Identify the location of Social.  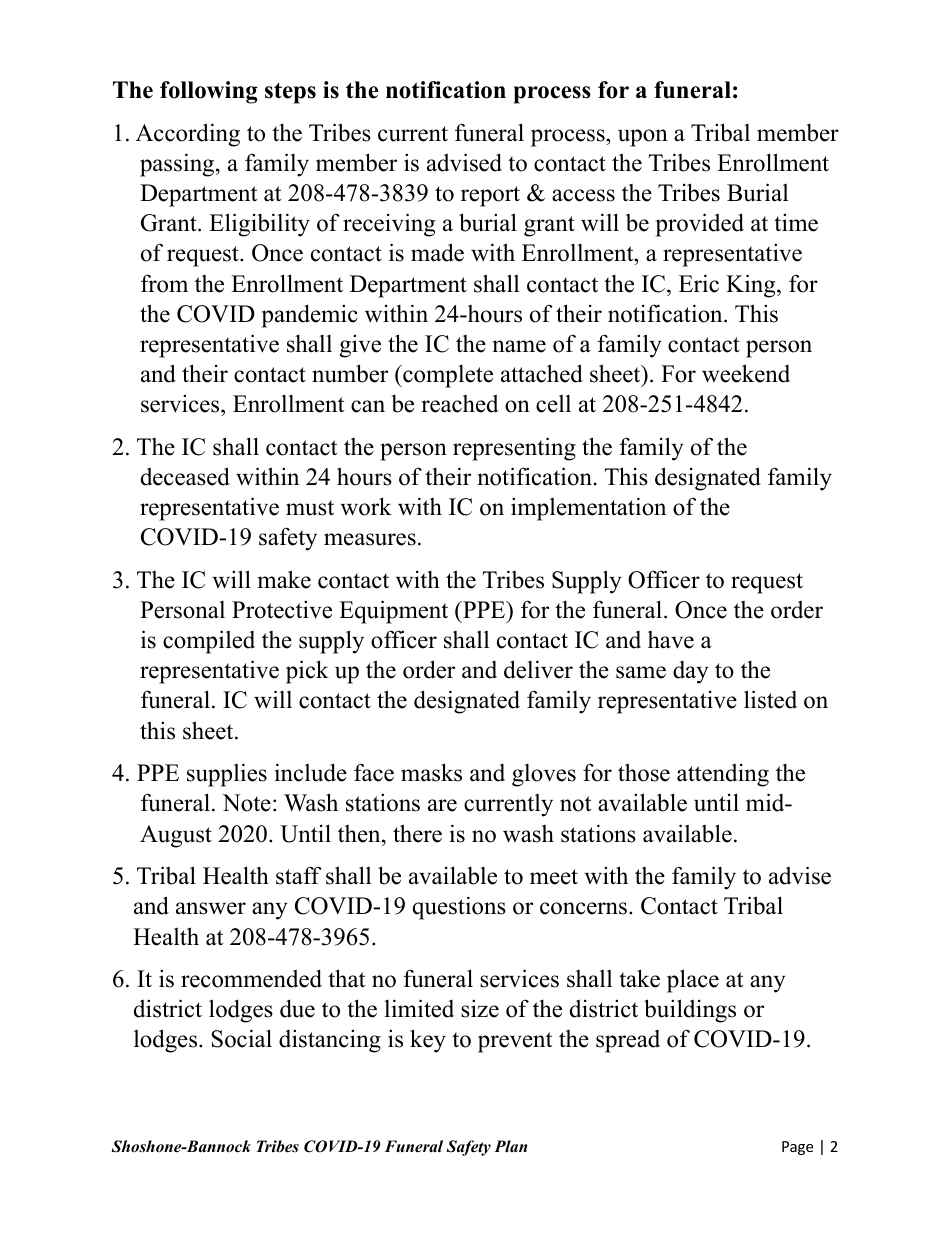
(242, 1038).
